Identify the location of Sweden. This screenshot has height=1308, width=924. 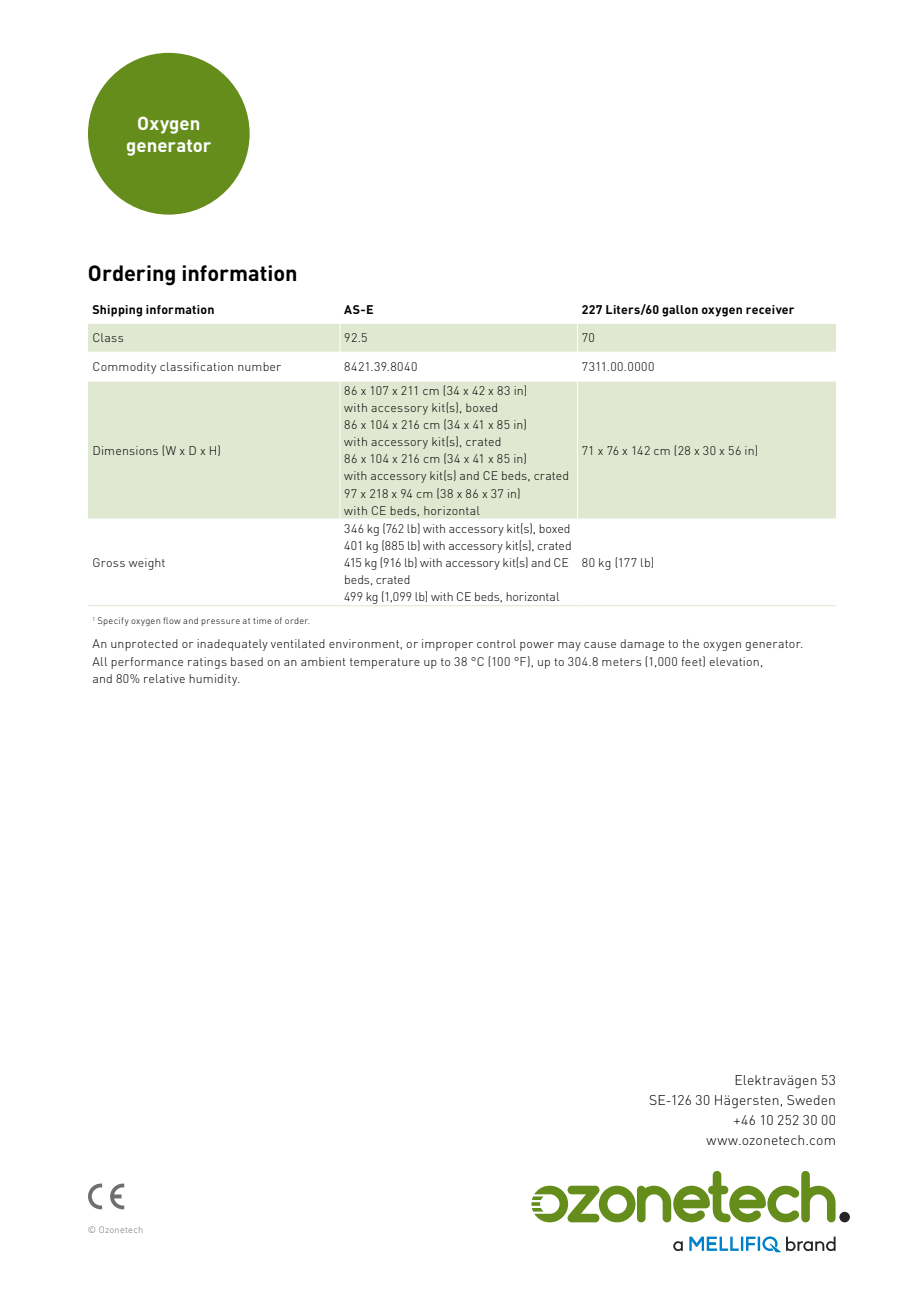
(811, 1100).
